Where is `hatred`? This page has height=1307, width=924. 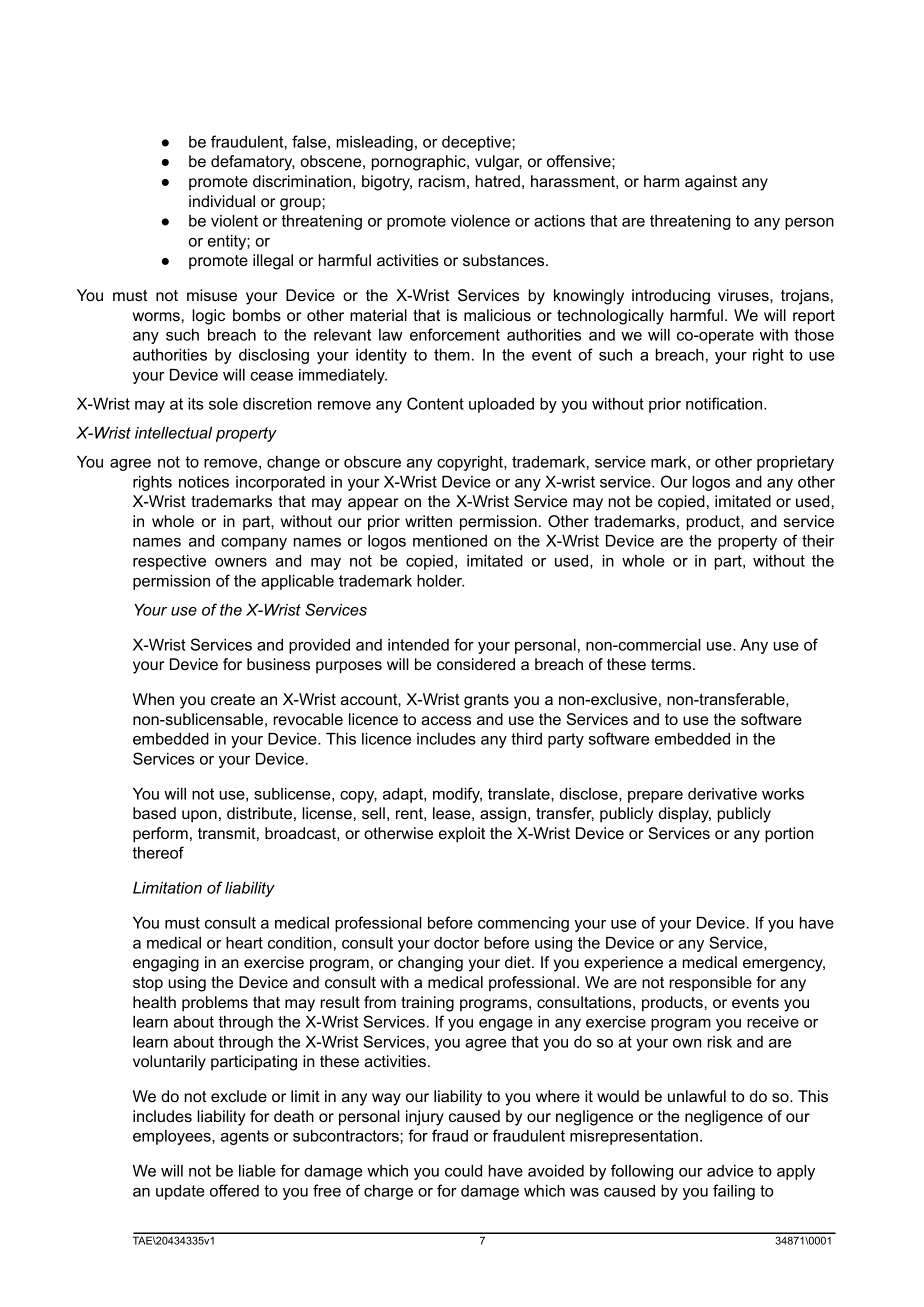
hatred is located at coordinates (498, 181).
